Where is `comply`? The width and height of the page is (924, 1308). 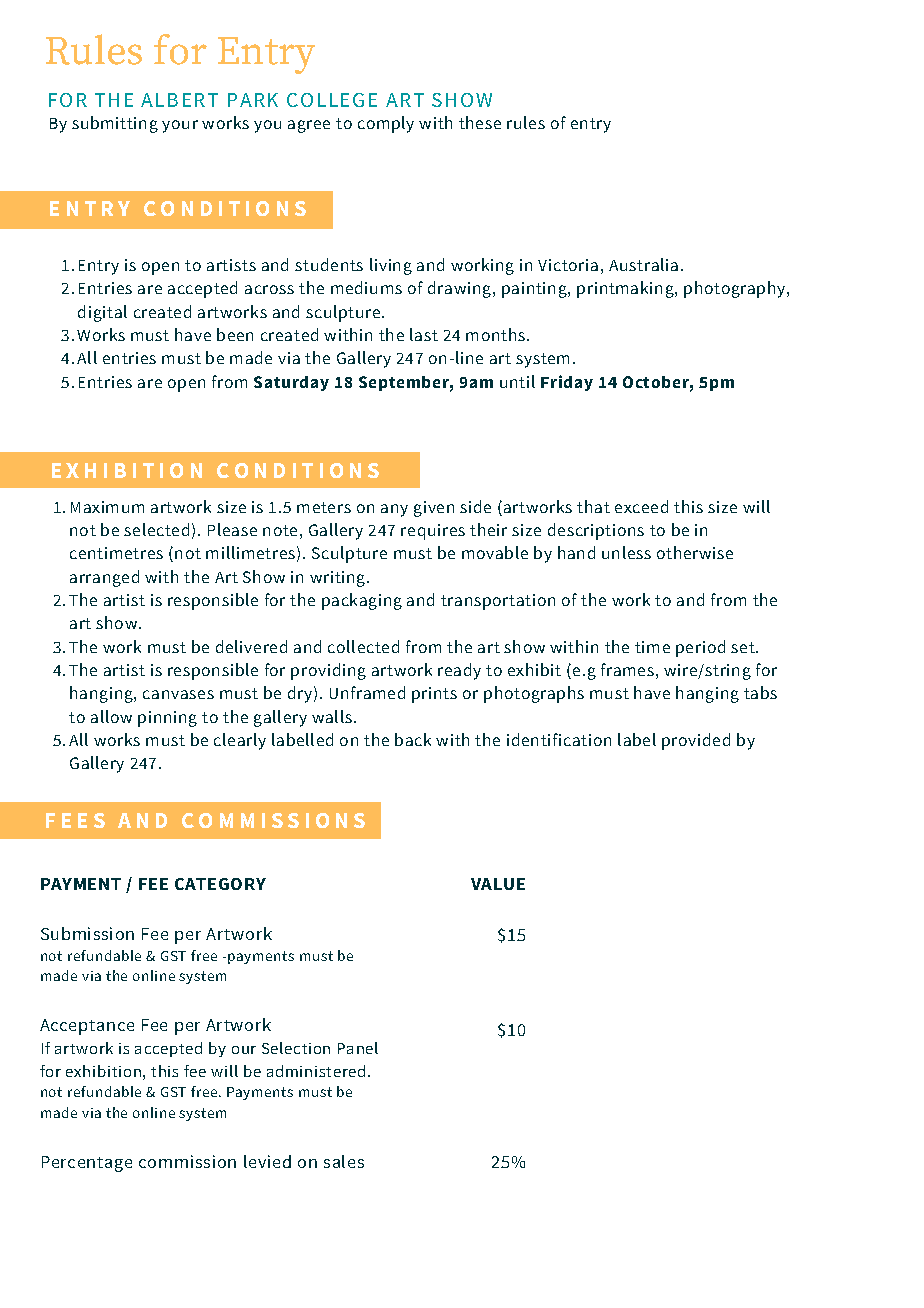 comply is located at coordinates (386, 124).
